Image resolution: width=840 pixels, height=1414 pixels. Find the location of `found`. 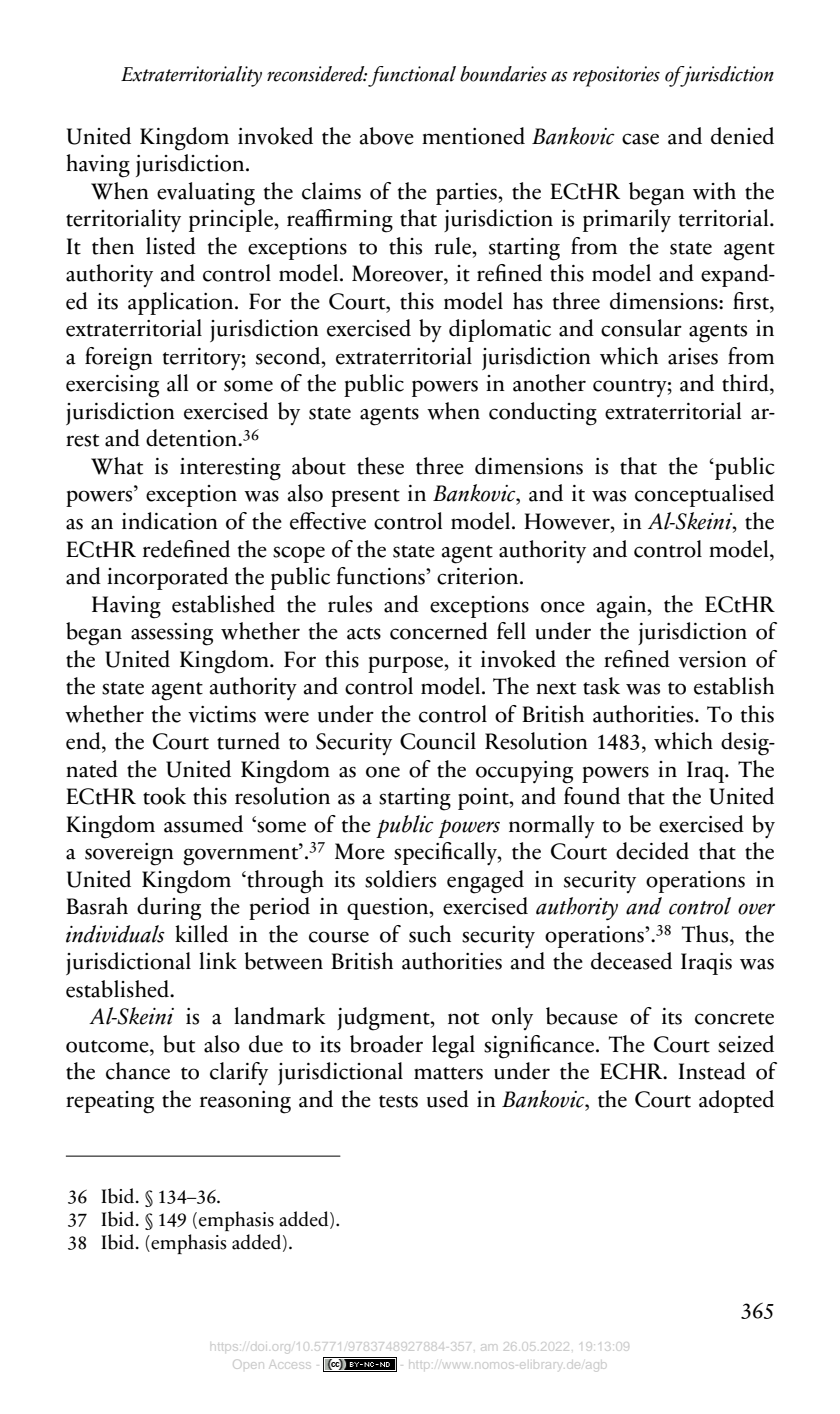

found is located at coordinates (592, 796).
